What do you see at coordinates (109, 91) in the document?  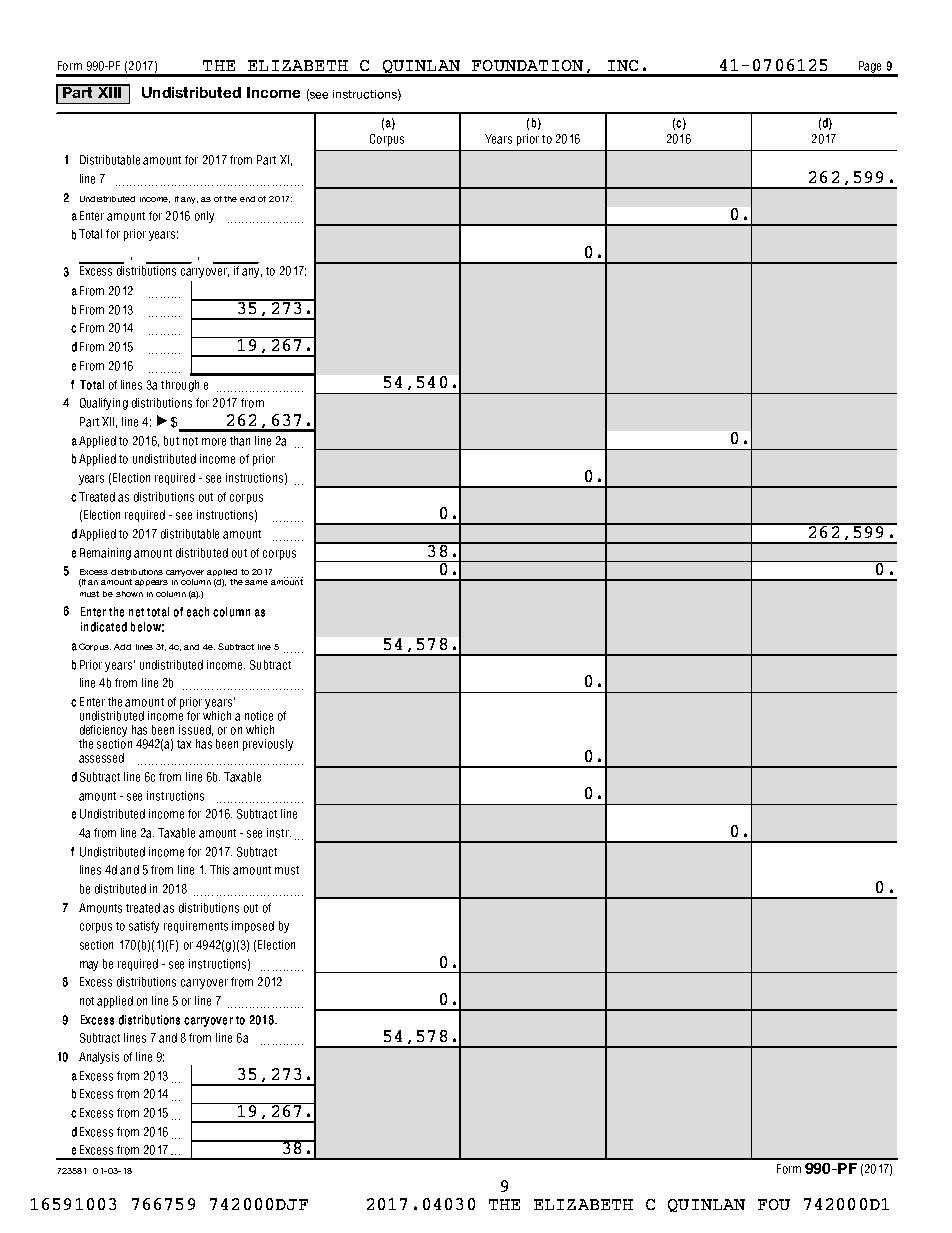 I see `XIII` at bounding box center [109, 91].
